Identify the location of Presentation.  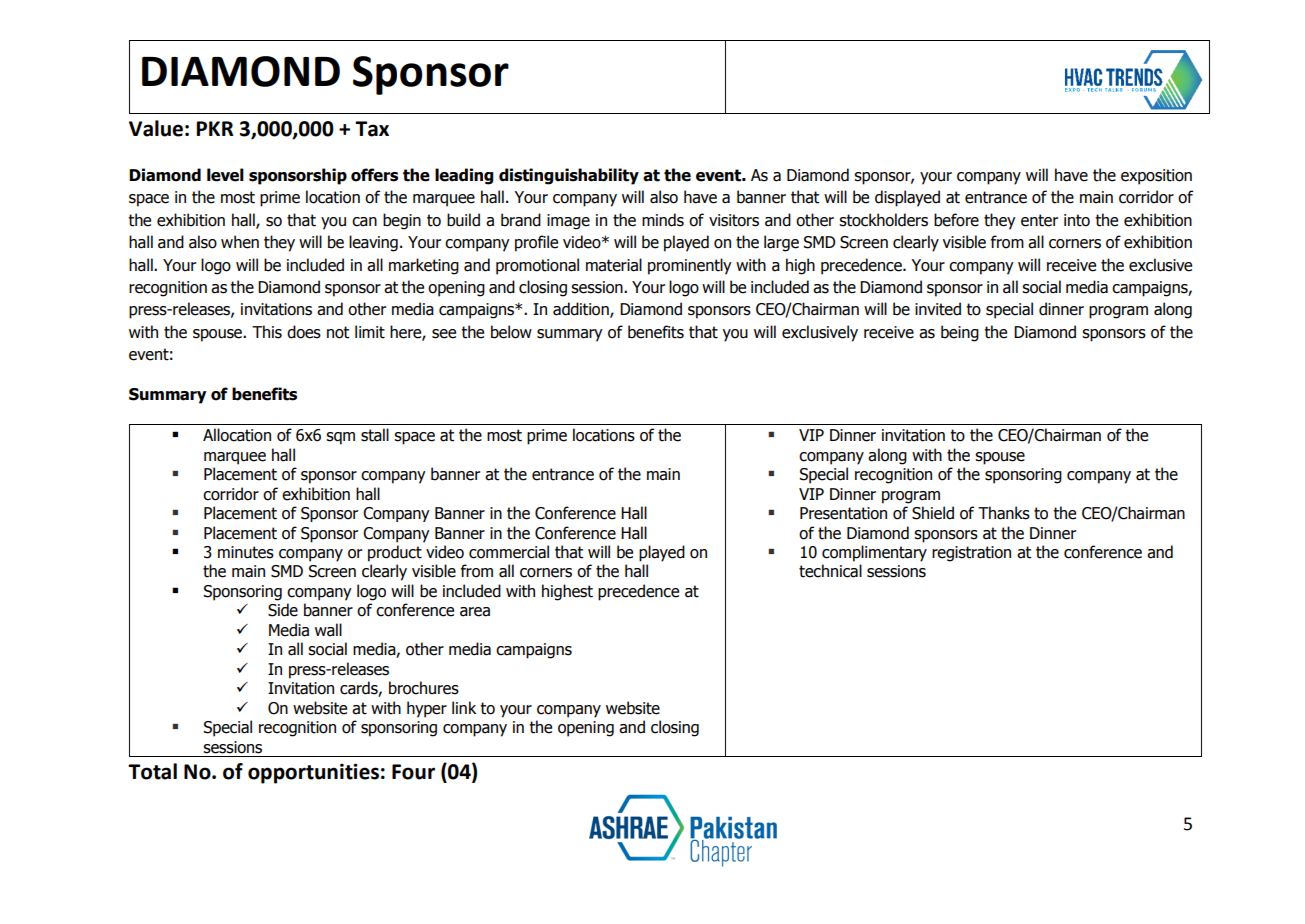
(843, 513).
